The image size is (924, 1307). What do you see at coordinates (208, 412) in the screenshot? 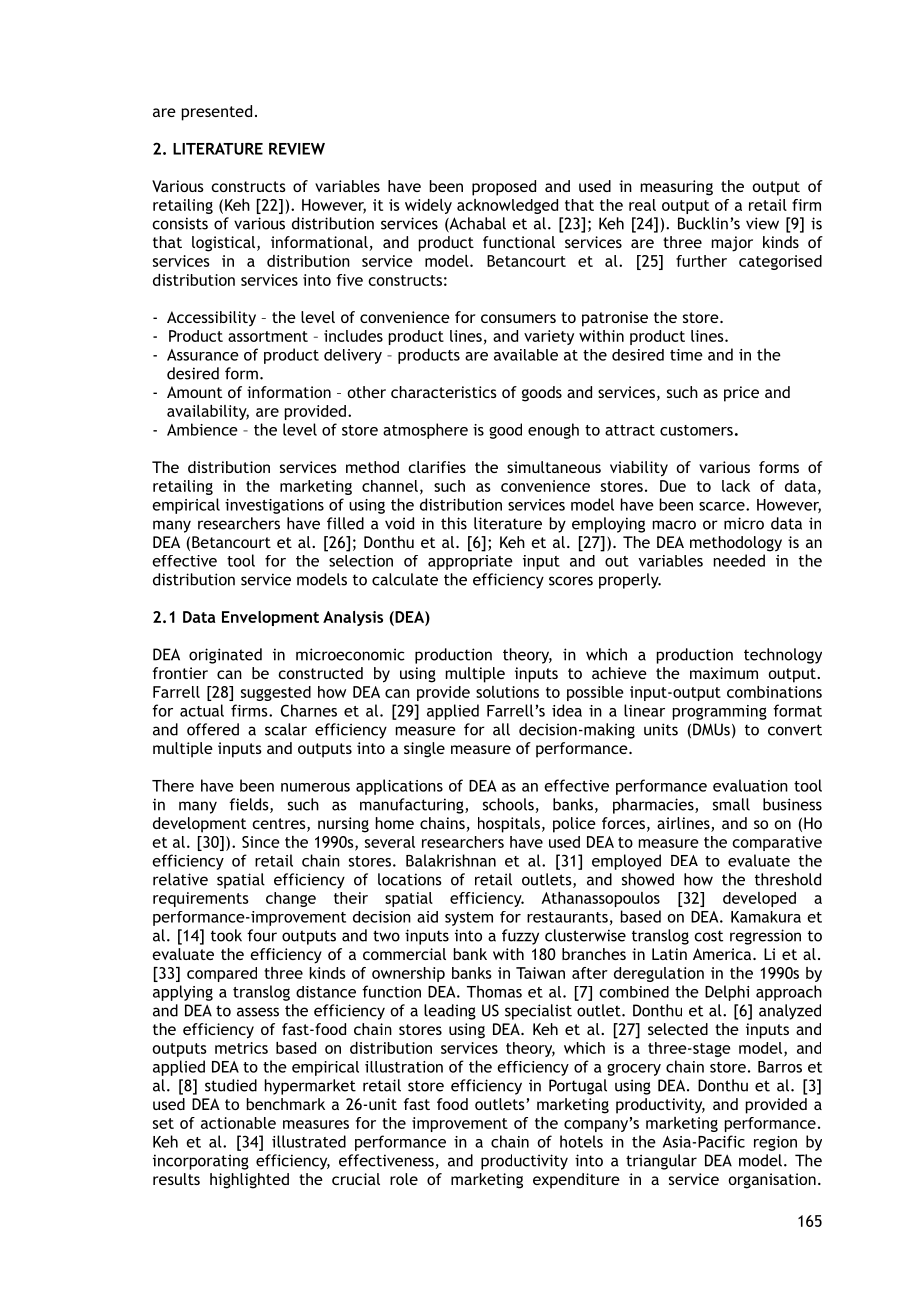
I see `availability` at bounding box center [208, 412].
